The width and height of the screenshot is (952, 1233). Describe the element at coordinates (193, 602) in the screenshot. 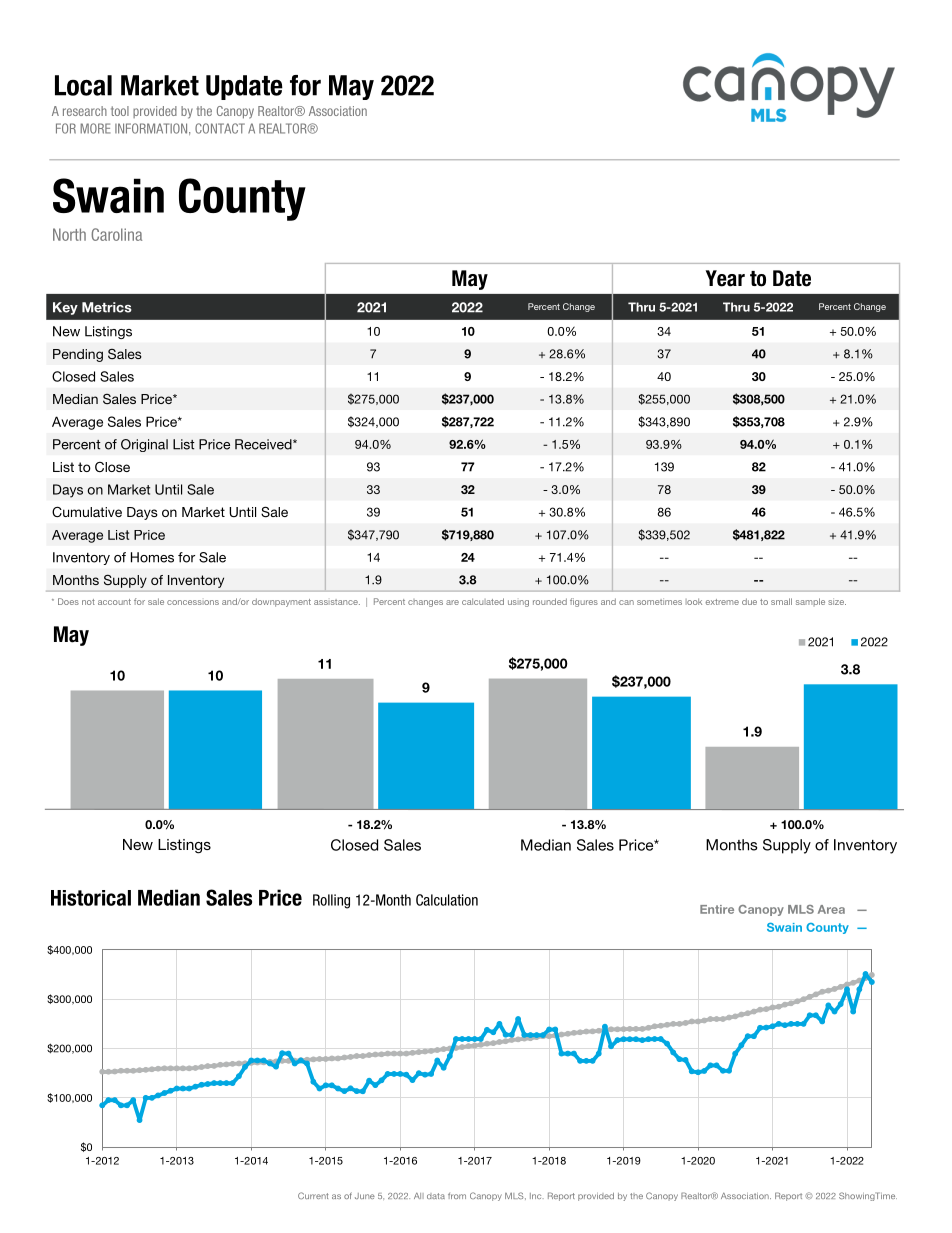

I see `concessions` at that location.
